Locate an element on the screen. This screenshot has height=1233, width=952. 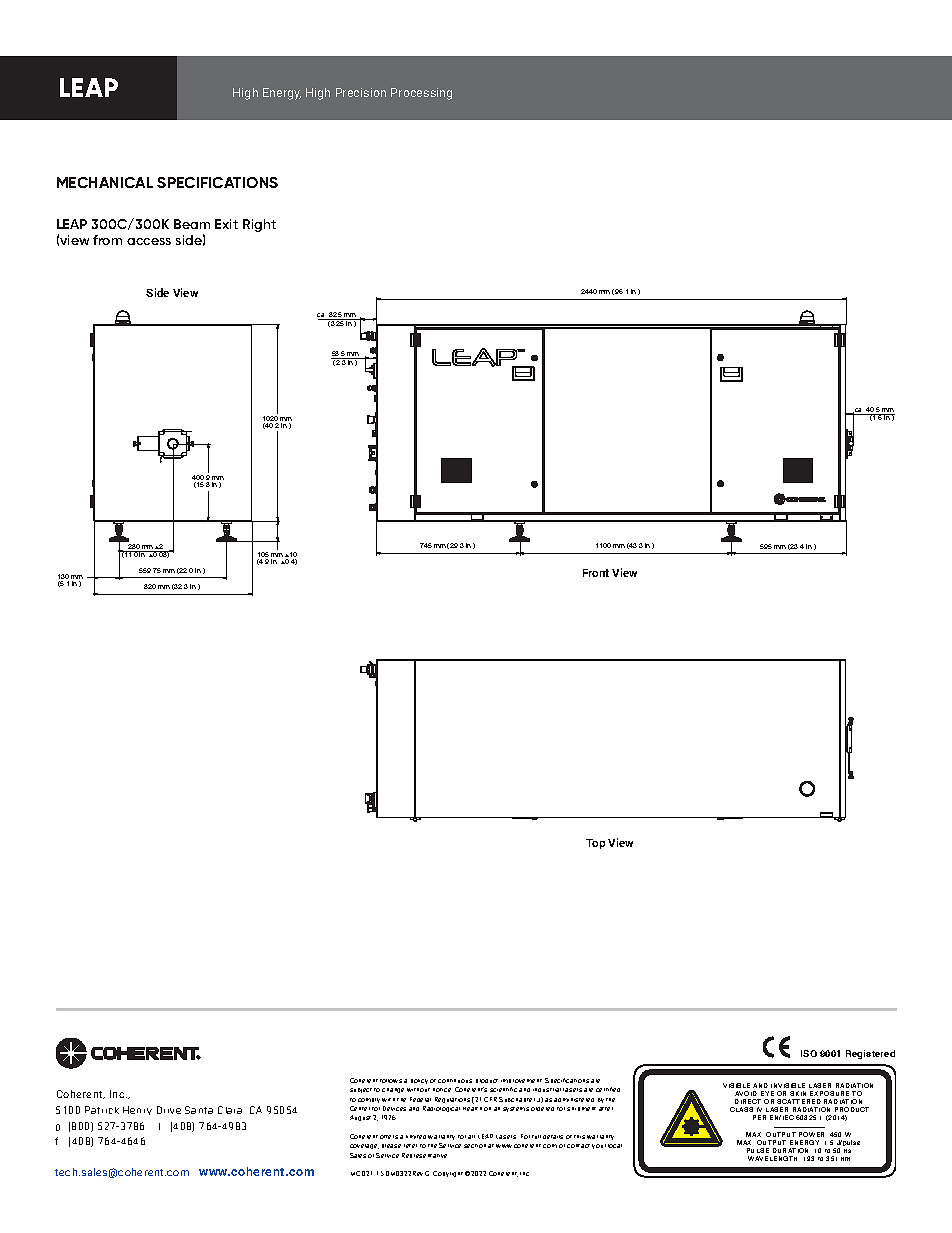
continuous is located at coordinates (455, 1081).
